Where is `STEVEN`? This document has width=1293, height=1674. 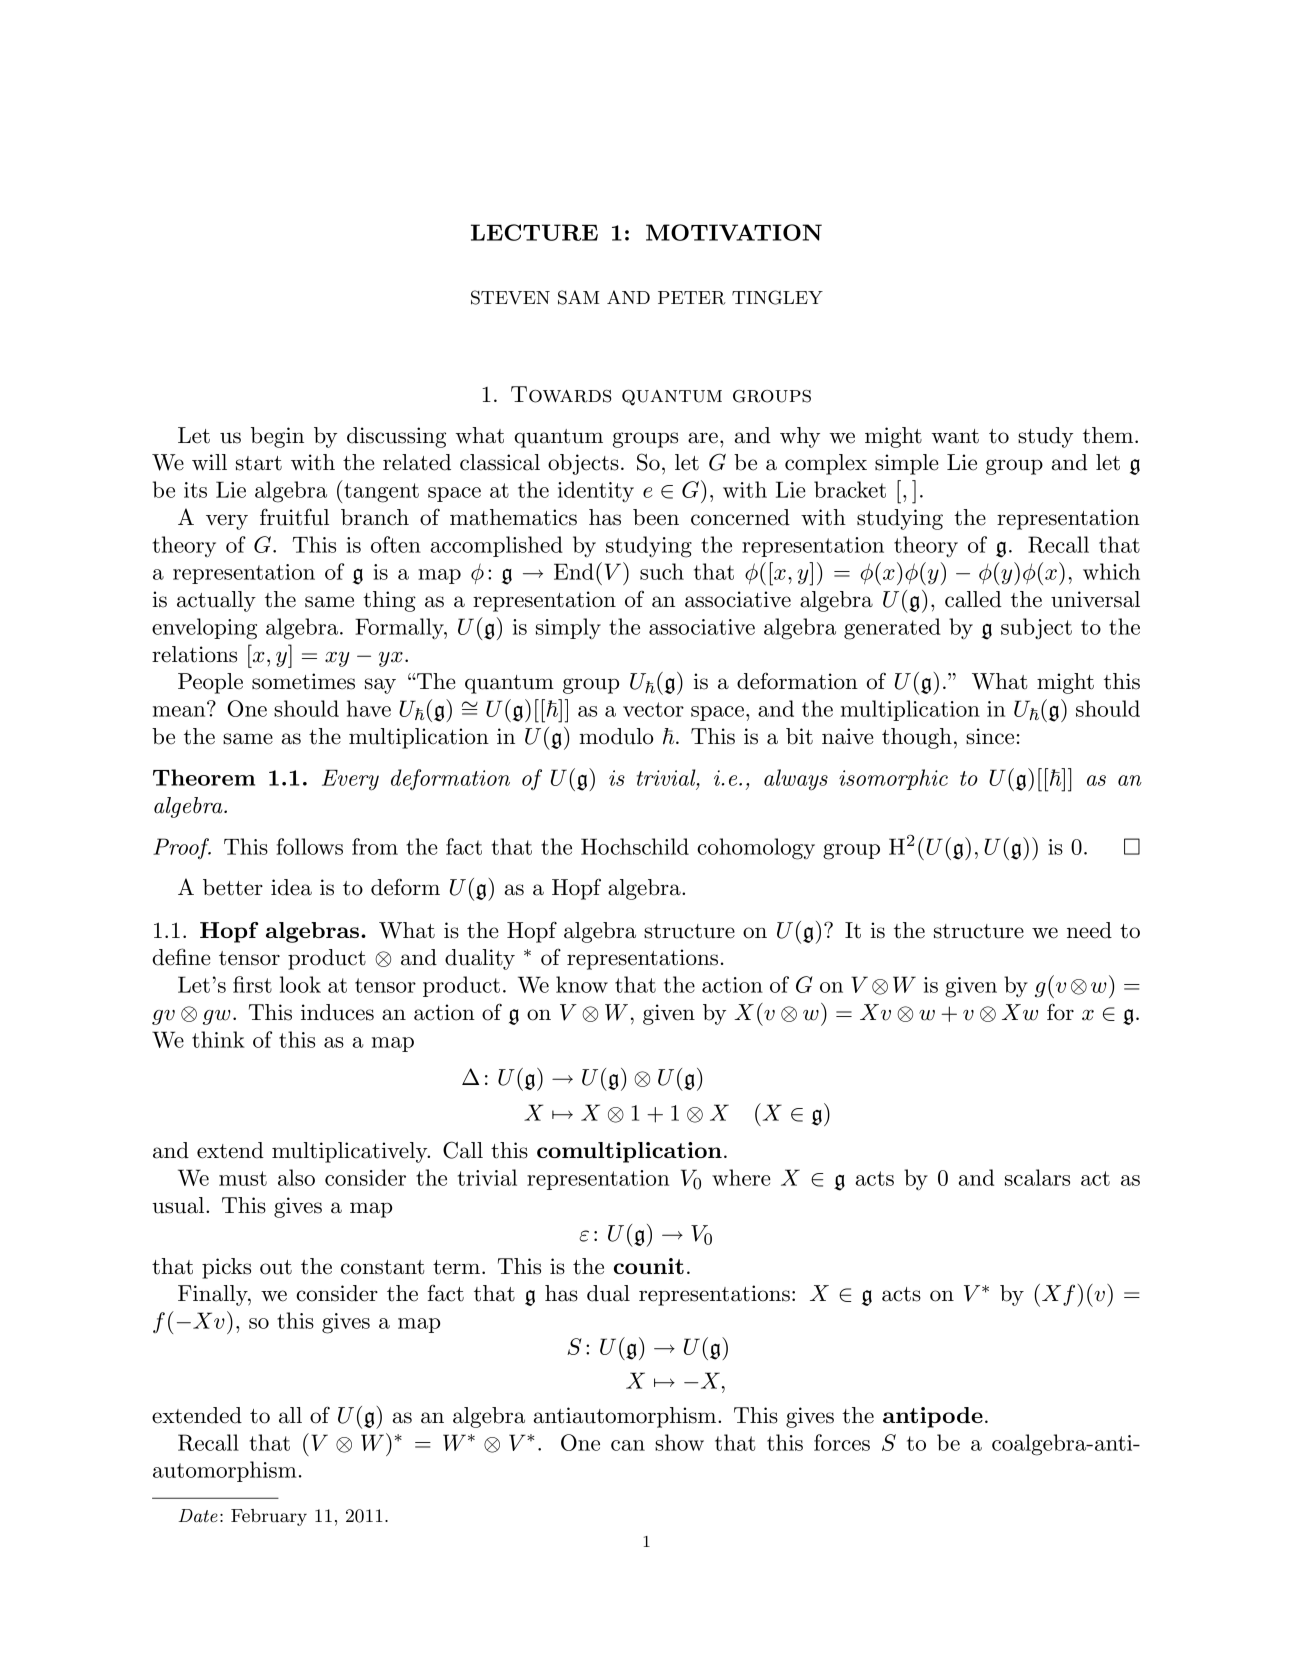
STEVEN is located at coordinates (510, 297).
